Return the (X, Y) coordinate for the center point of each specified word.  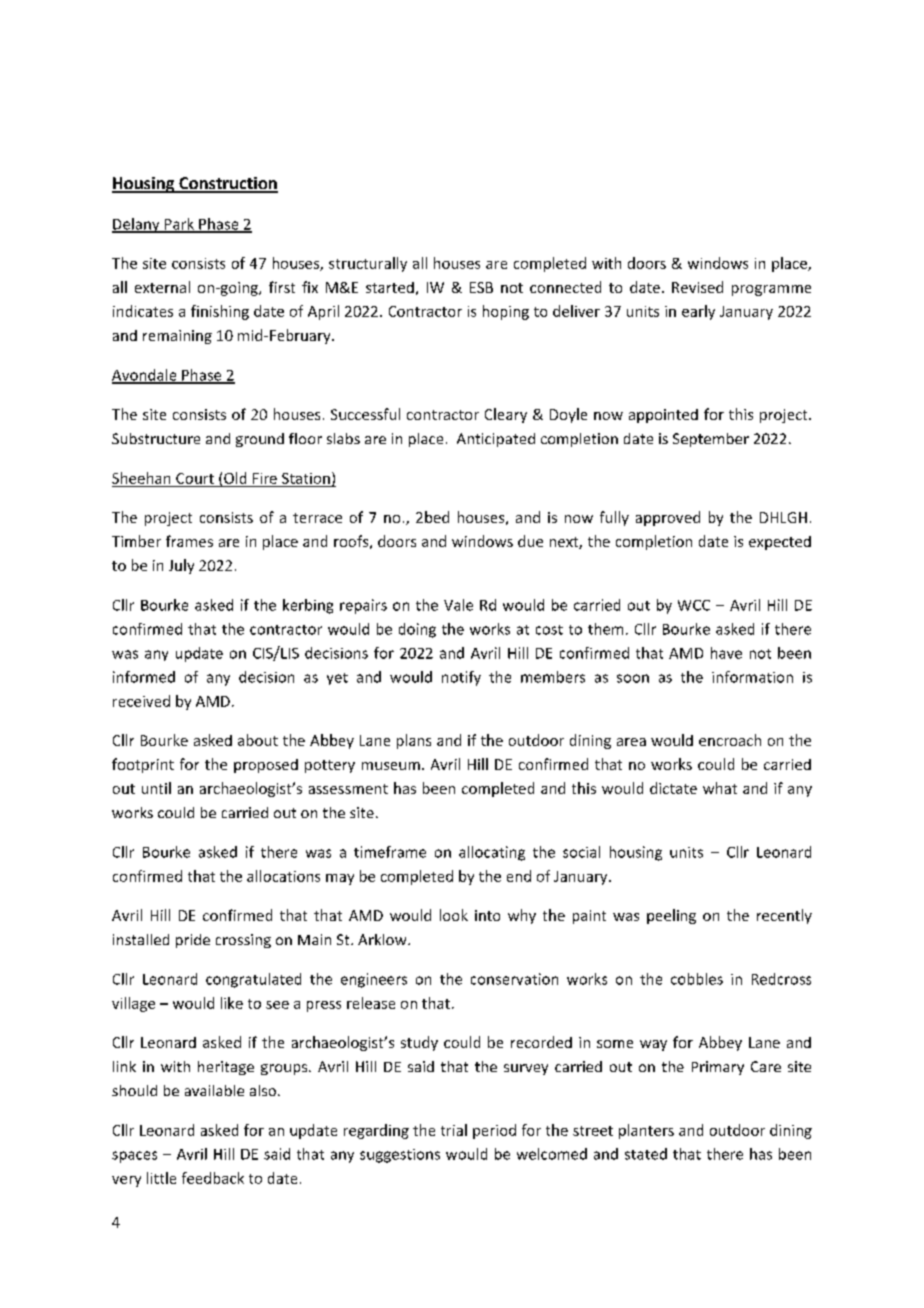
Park (179, 225)
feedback (213, 1178)
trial (454, 1130)
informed (144, 677)
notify (461, 678)
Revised (697, 287)
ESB (481, 287)
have (726, 653)
